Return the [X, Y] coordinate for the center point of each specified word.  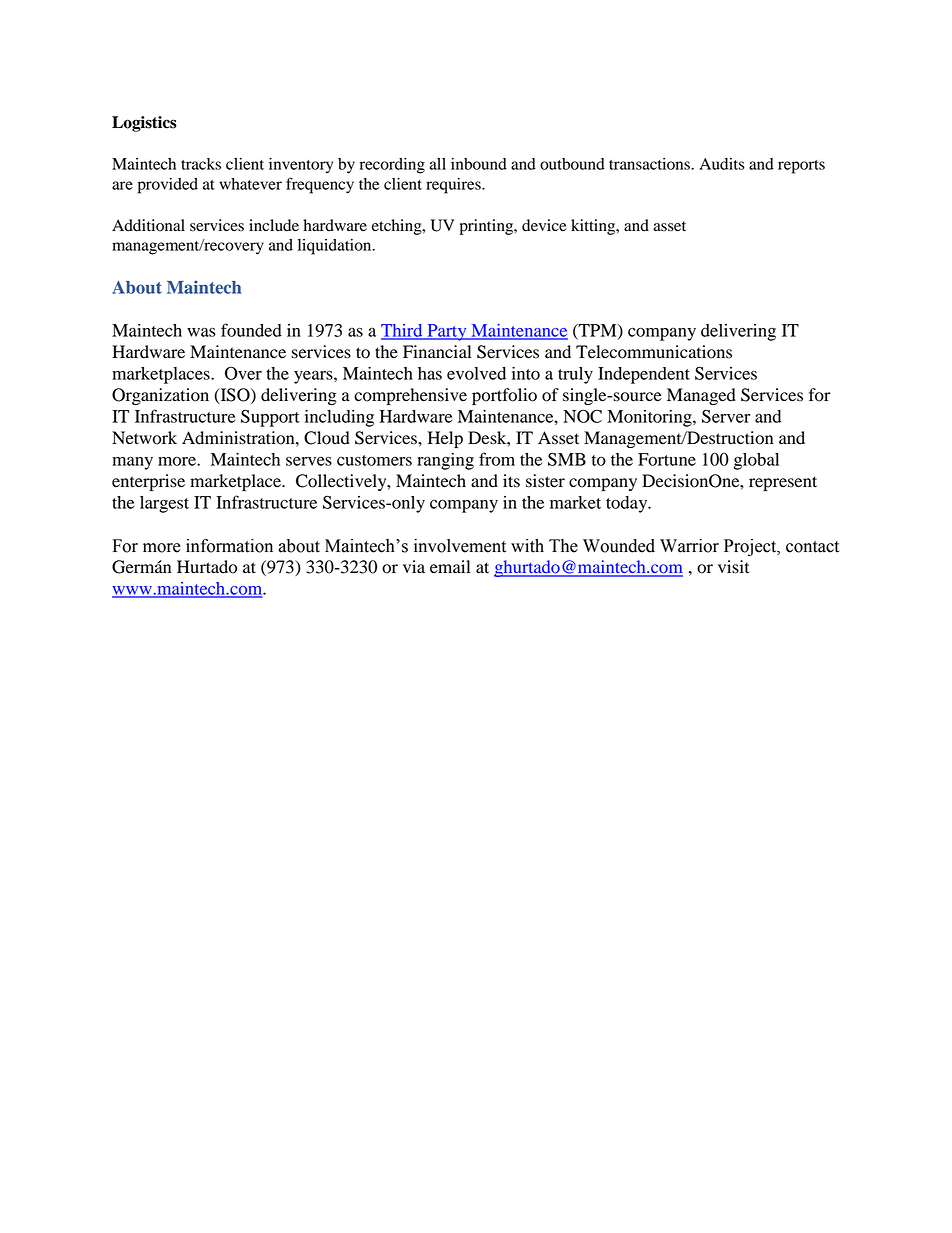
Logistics [144, 124]
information [229, 545]
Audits [722, 164]
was [201, 332]
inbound [479, 164]
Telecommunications [654, 352]
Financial [437, 352]
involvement [460, 546]
